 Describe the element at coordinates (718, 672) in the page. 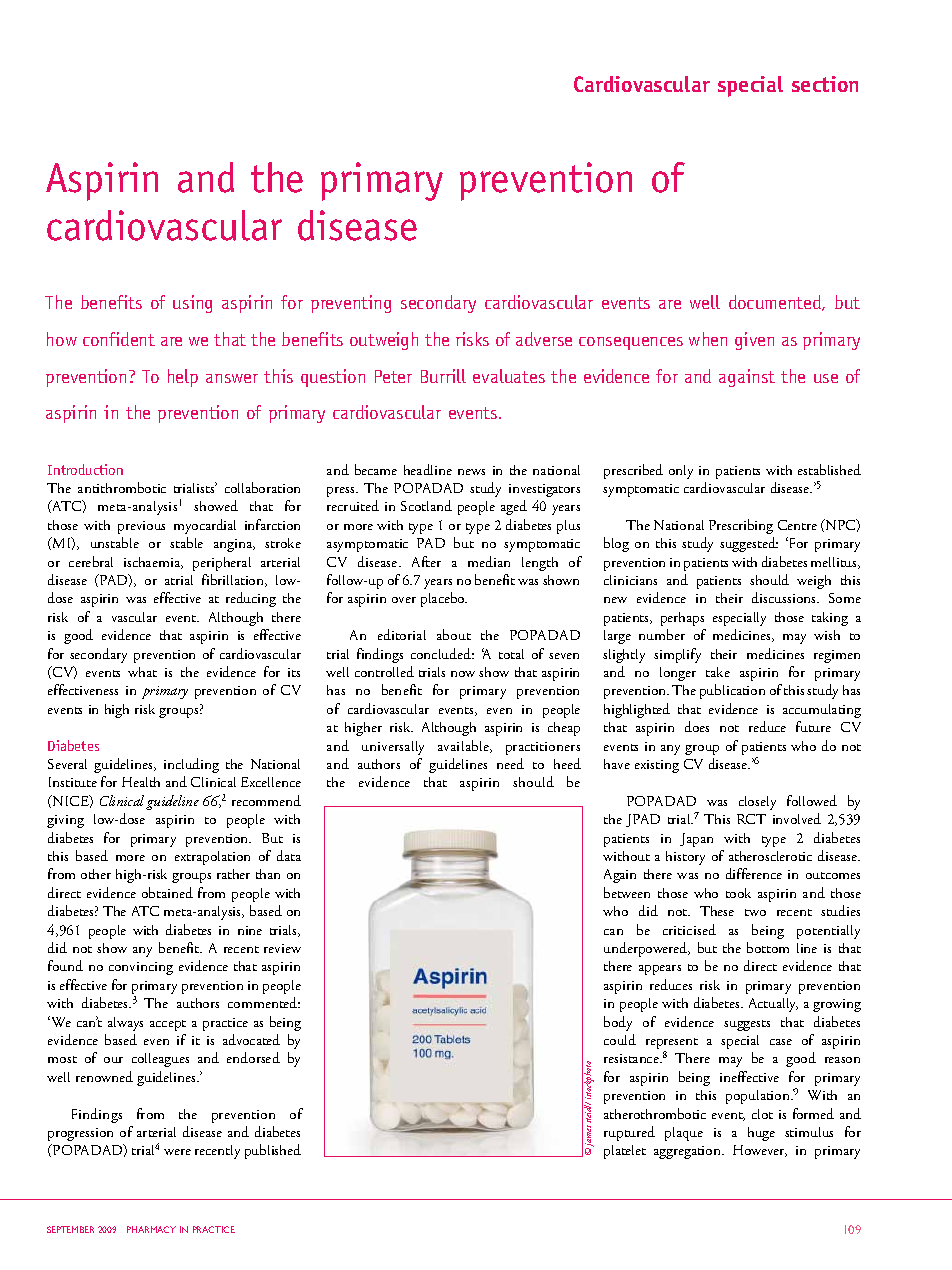

I see `take` at that location.
